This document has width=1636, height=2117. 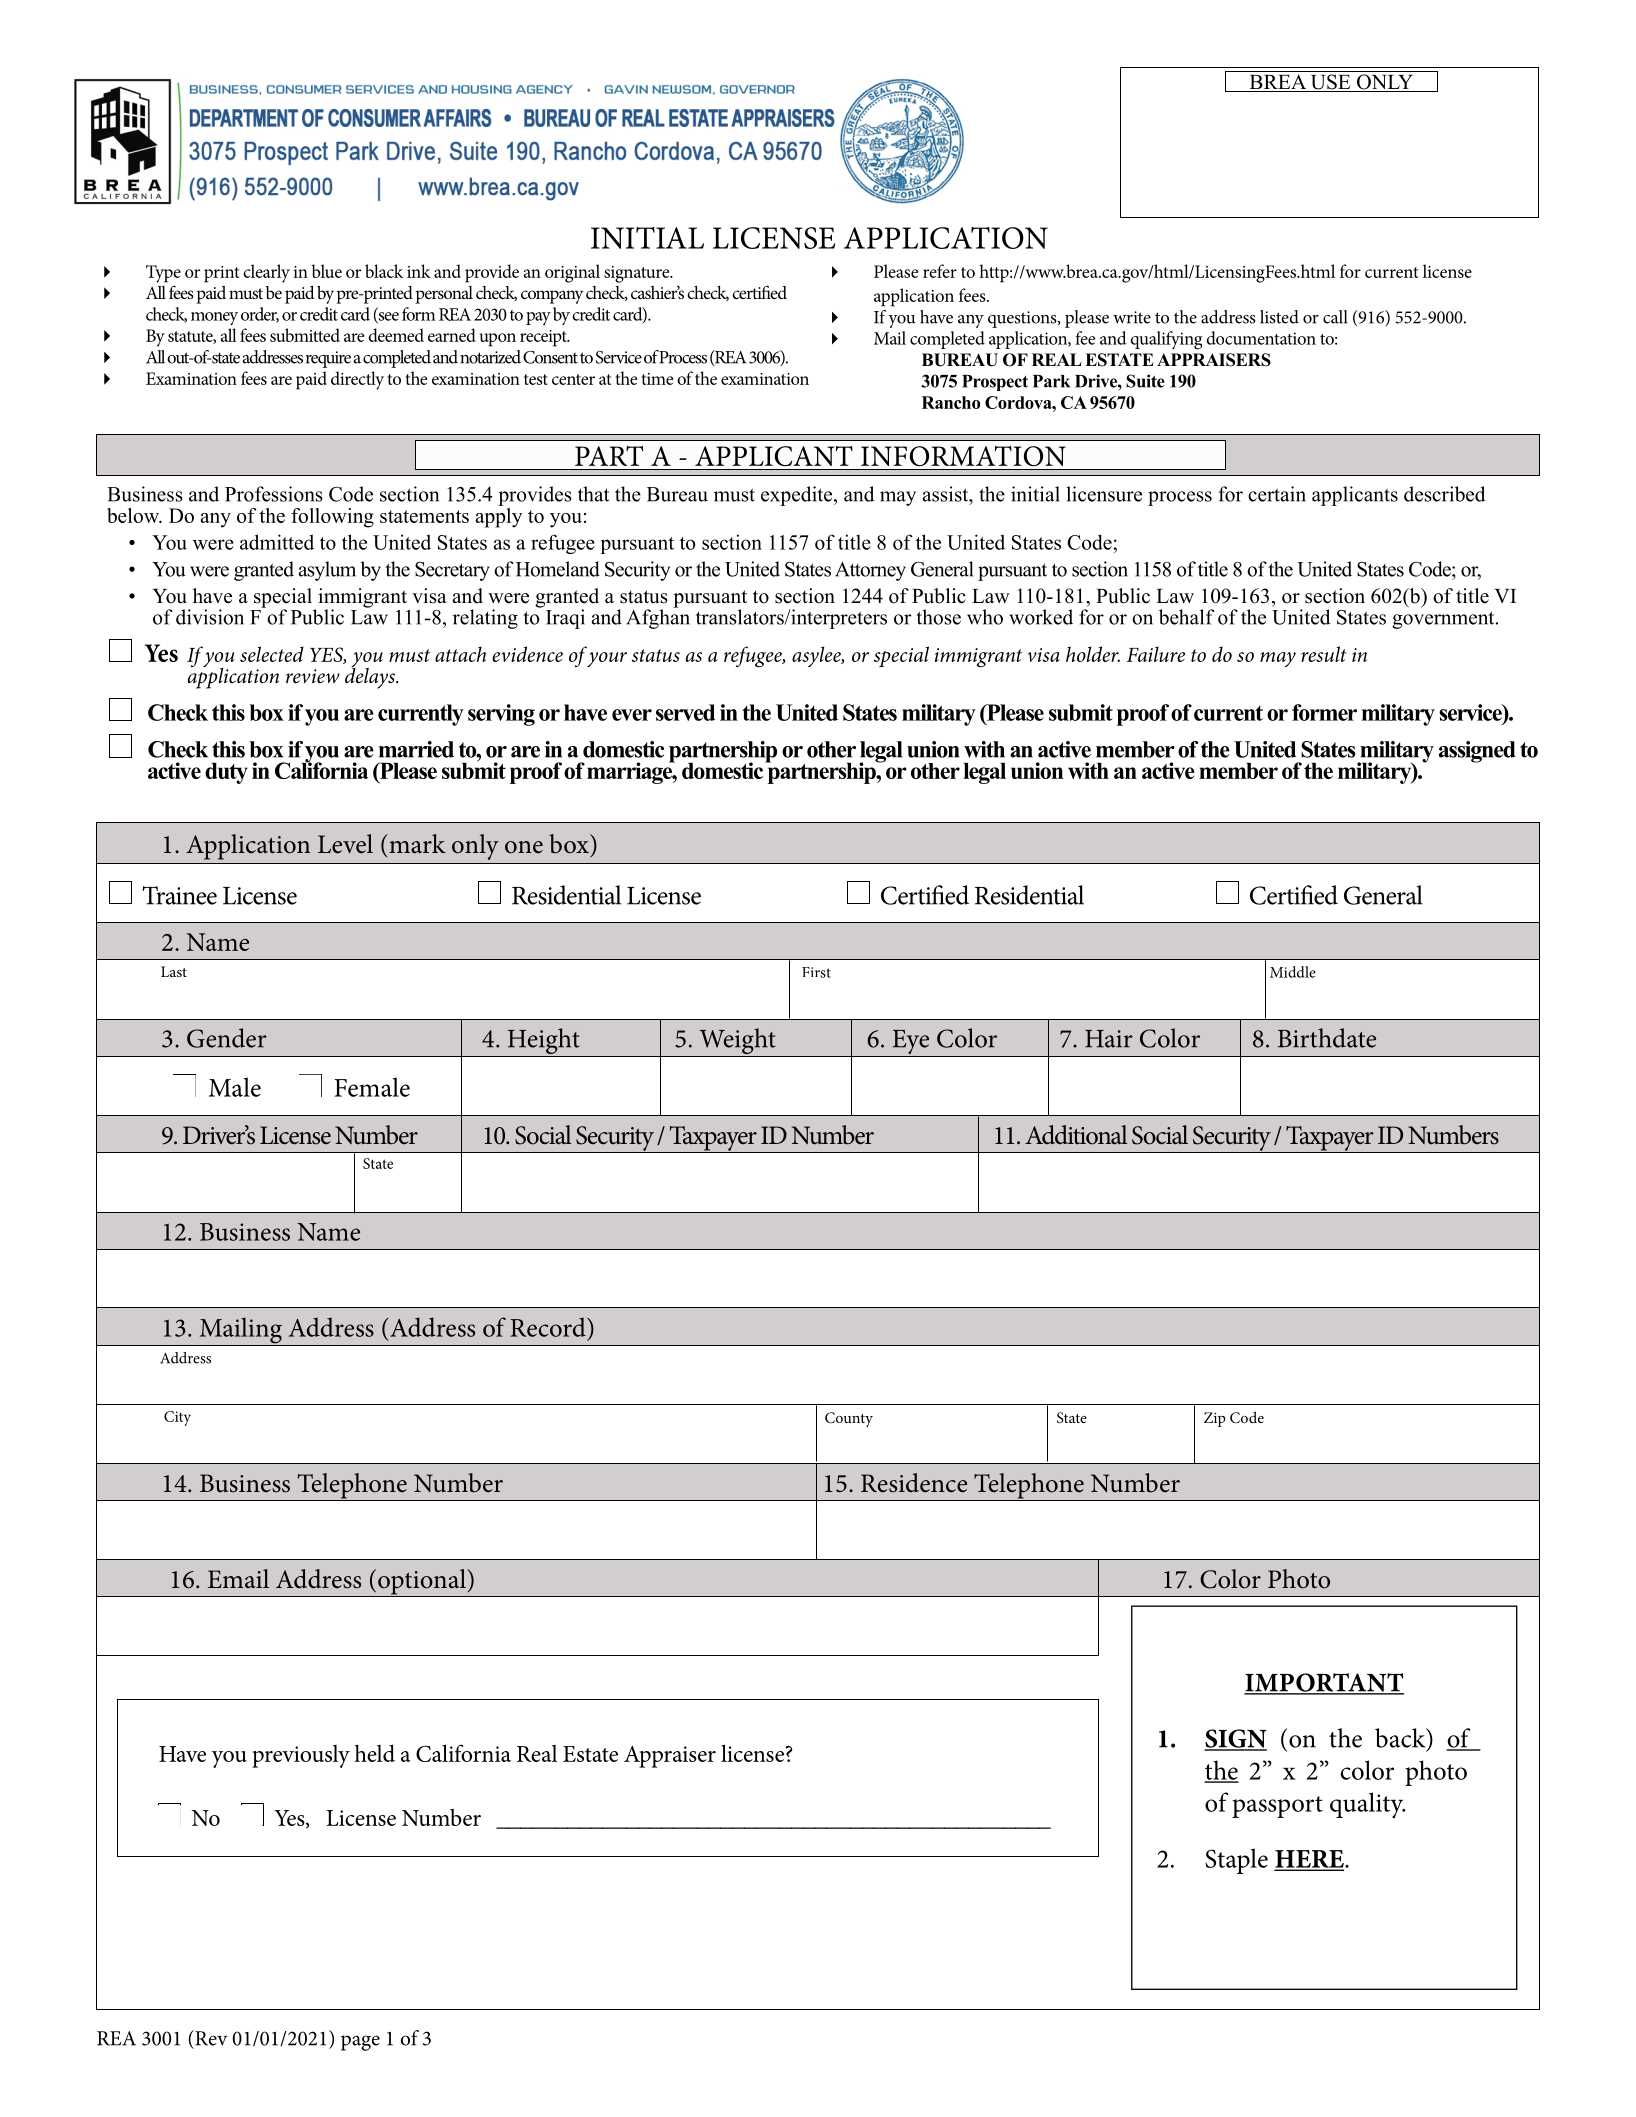 I want to click on Attorney, so click(x=870, y=571).
